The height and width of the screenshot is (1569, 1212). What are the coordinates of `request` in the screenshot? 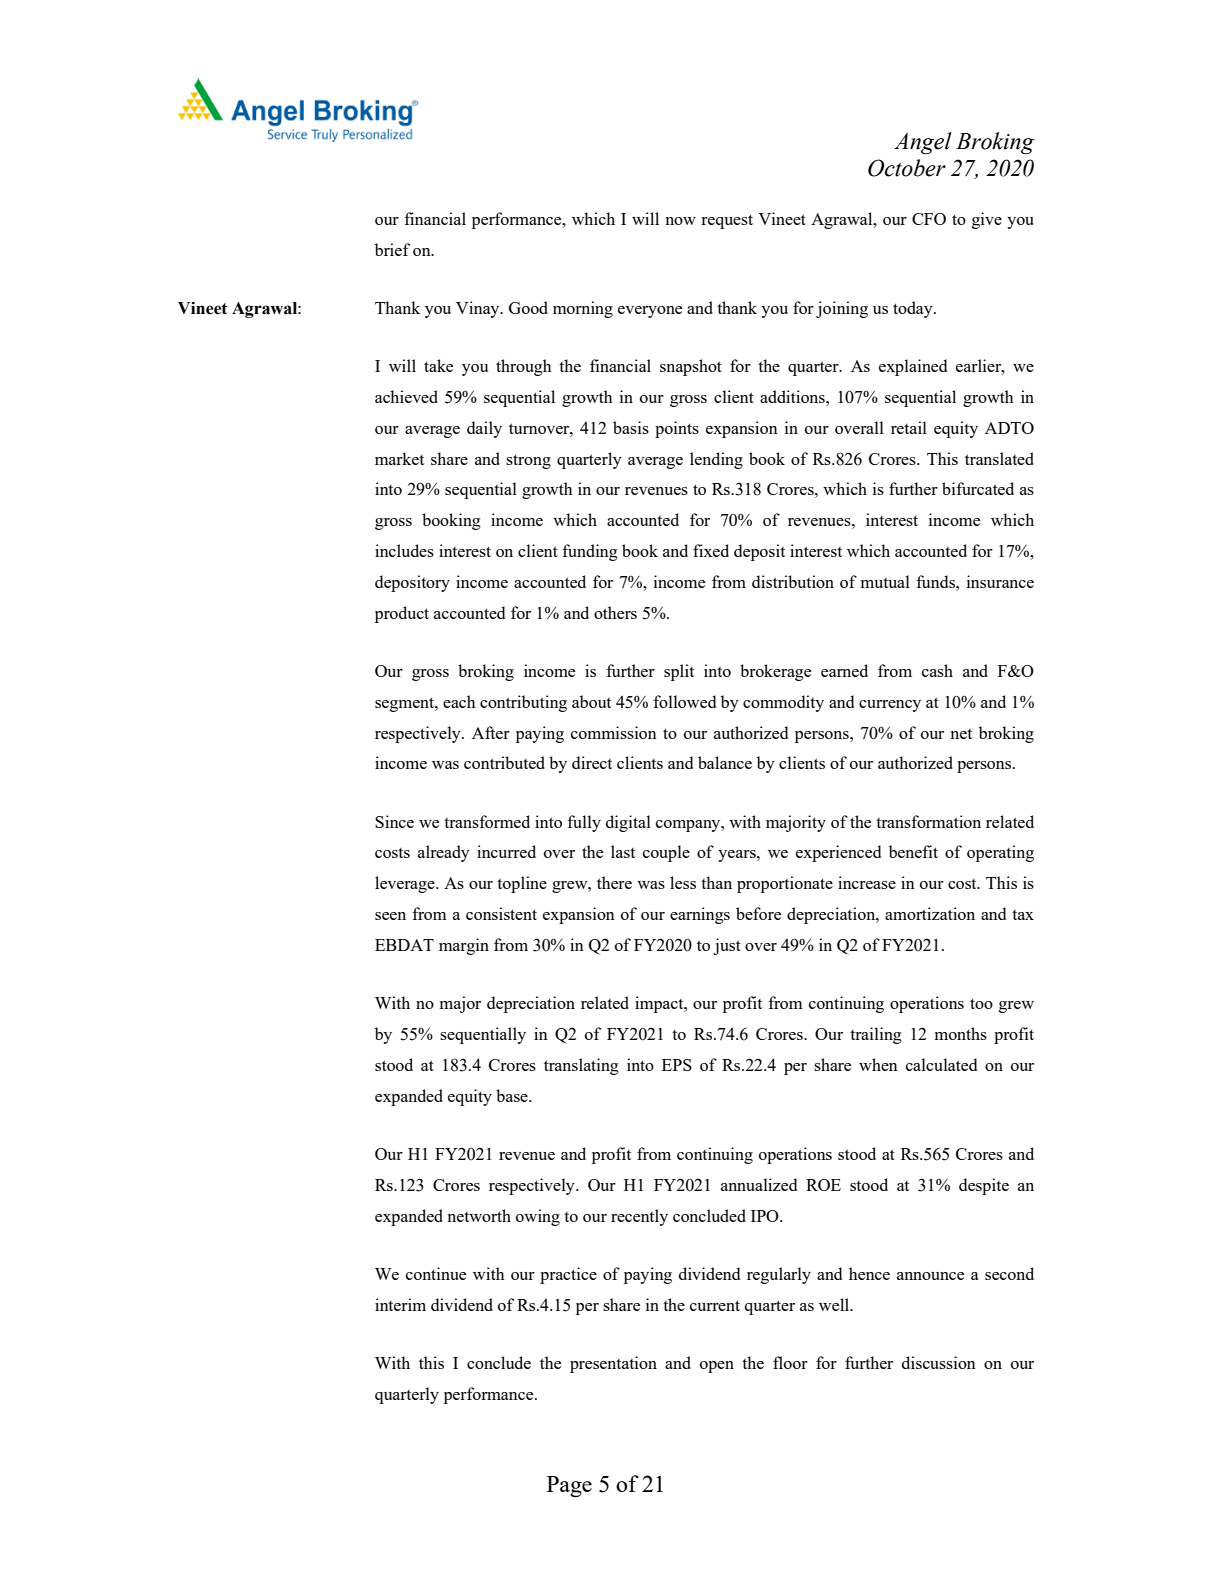 It's located at (727, 221).
